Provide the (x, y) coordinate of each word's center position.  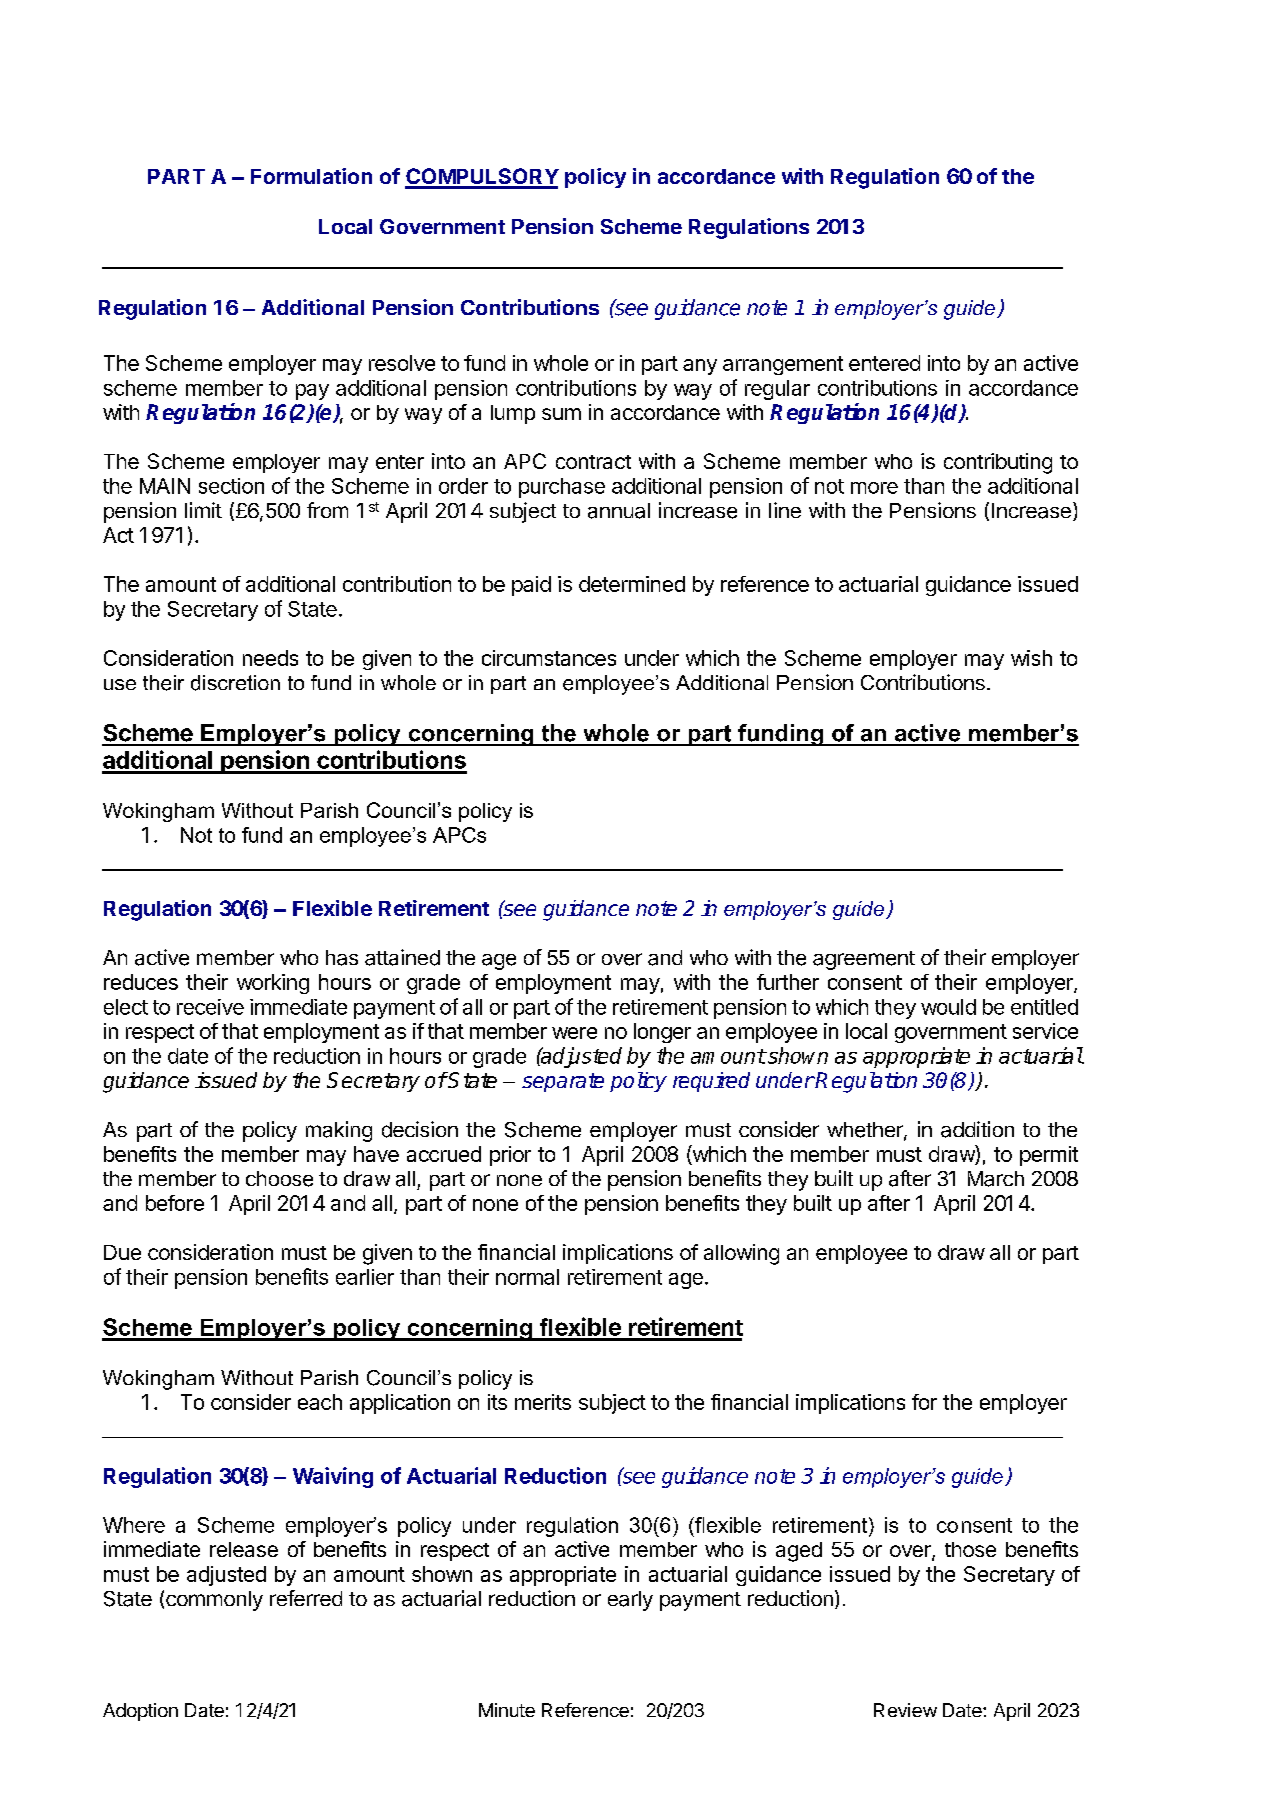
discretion (235, 683)
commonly (214, 1601)
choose (279, 1179)
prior (510, 1156)
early (630, 1601)
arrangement (783, 365)
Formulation (311, 176)
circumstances (549, 658)
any (700, 367)
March (996, 1179)
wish (1031, 658)
